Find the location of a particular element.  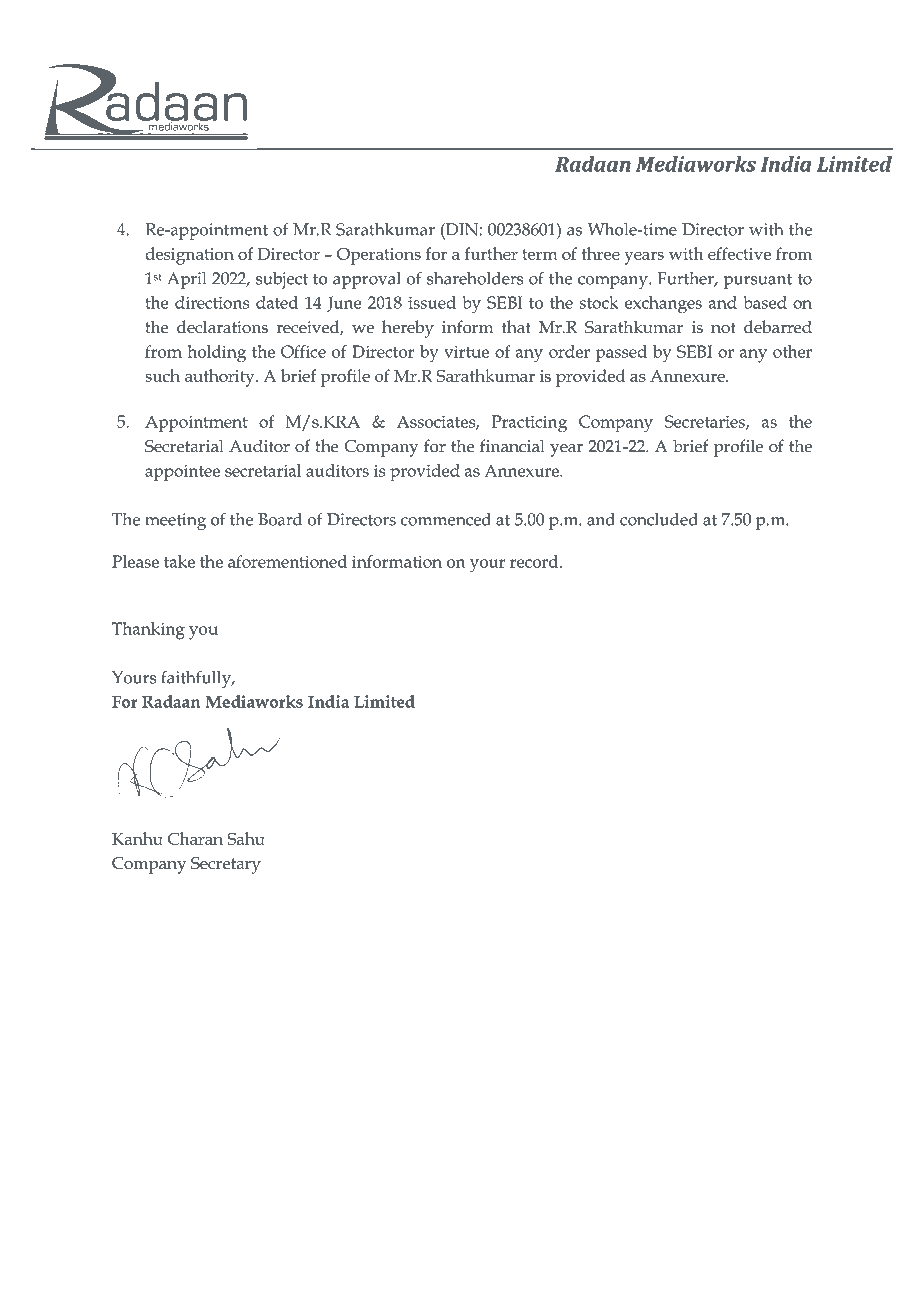

Practicing is located at coordinates (529, 424).
